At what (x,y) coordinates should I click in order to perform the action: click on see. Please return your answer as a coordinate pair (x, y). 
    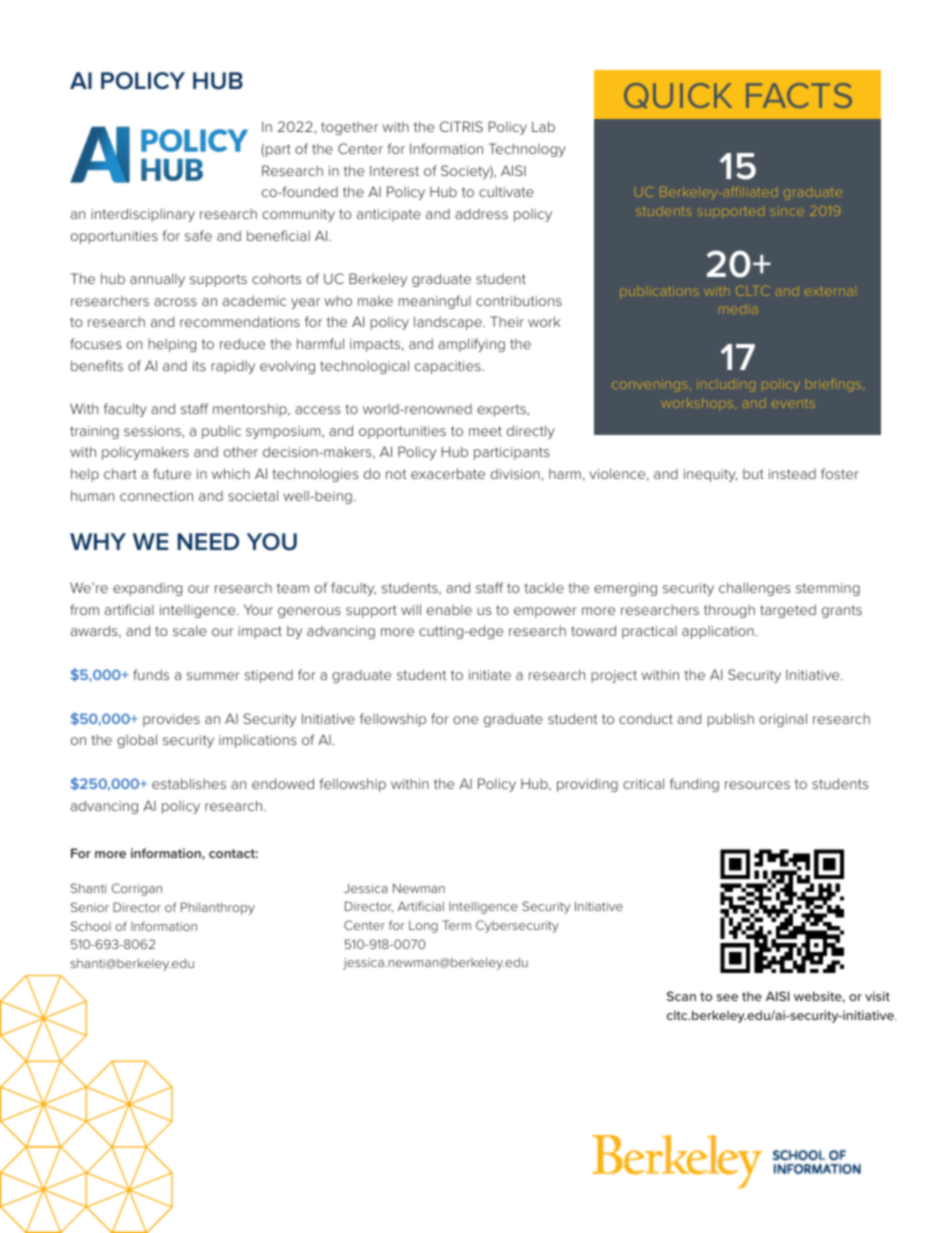
    Looking at the image, I should click on (727, 997).
